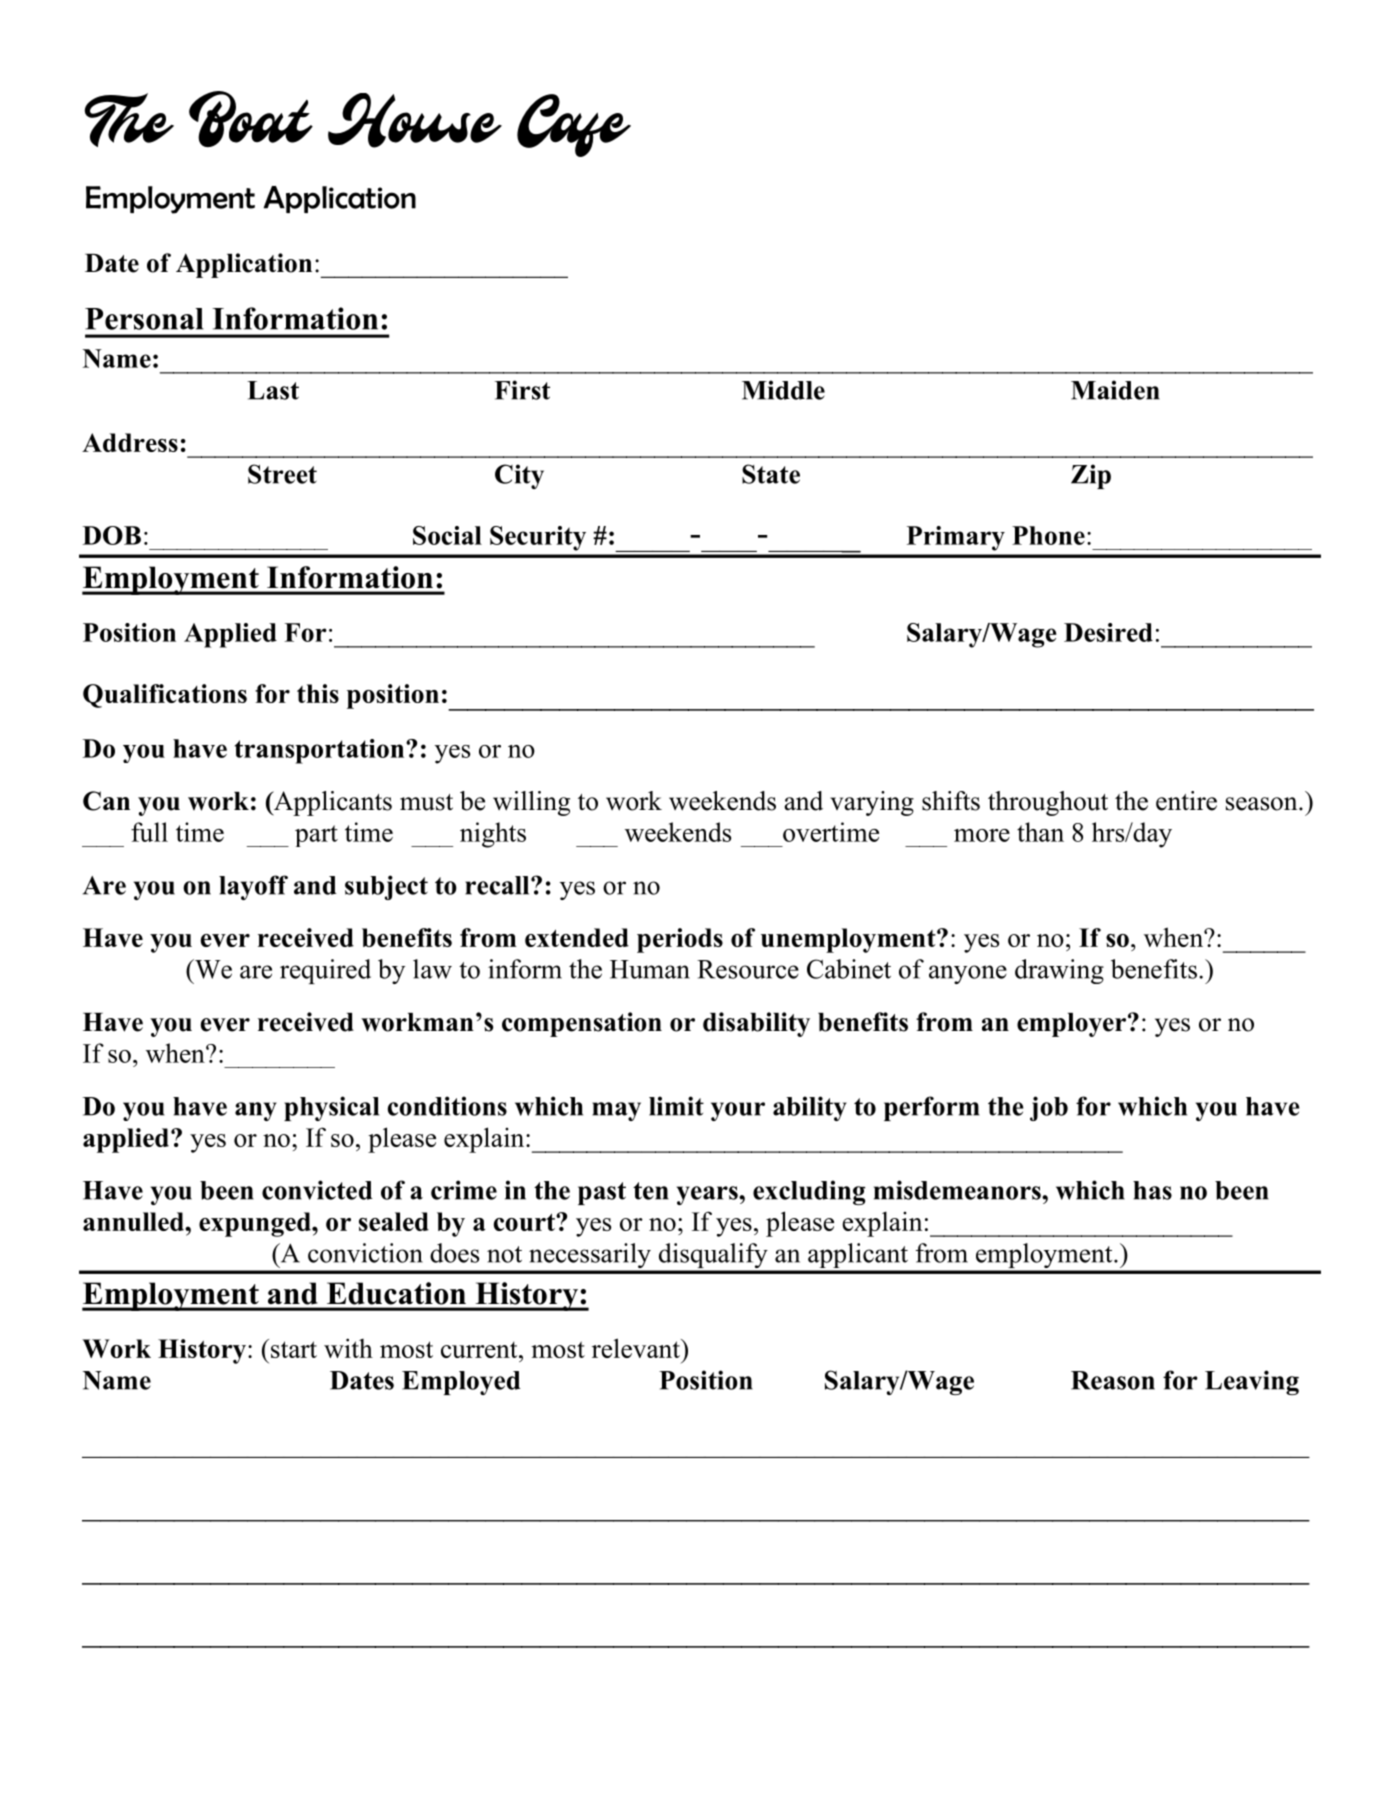  I want to click on Maiden, so click(1115, 390).
